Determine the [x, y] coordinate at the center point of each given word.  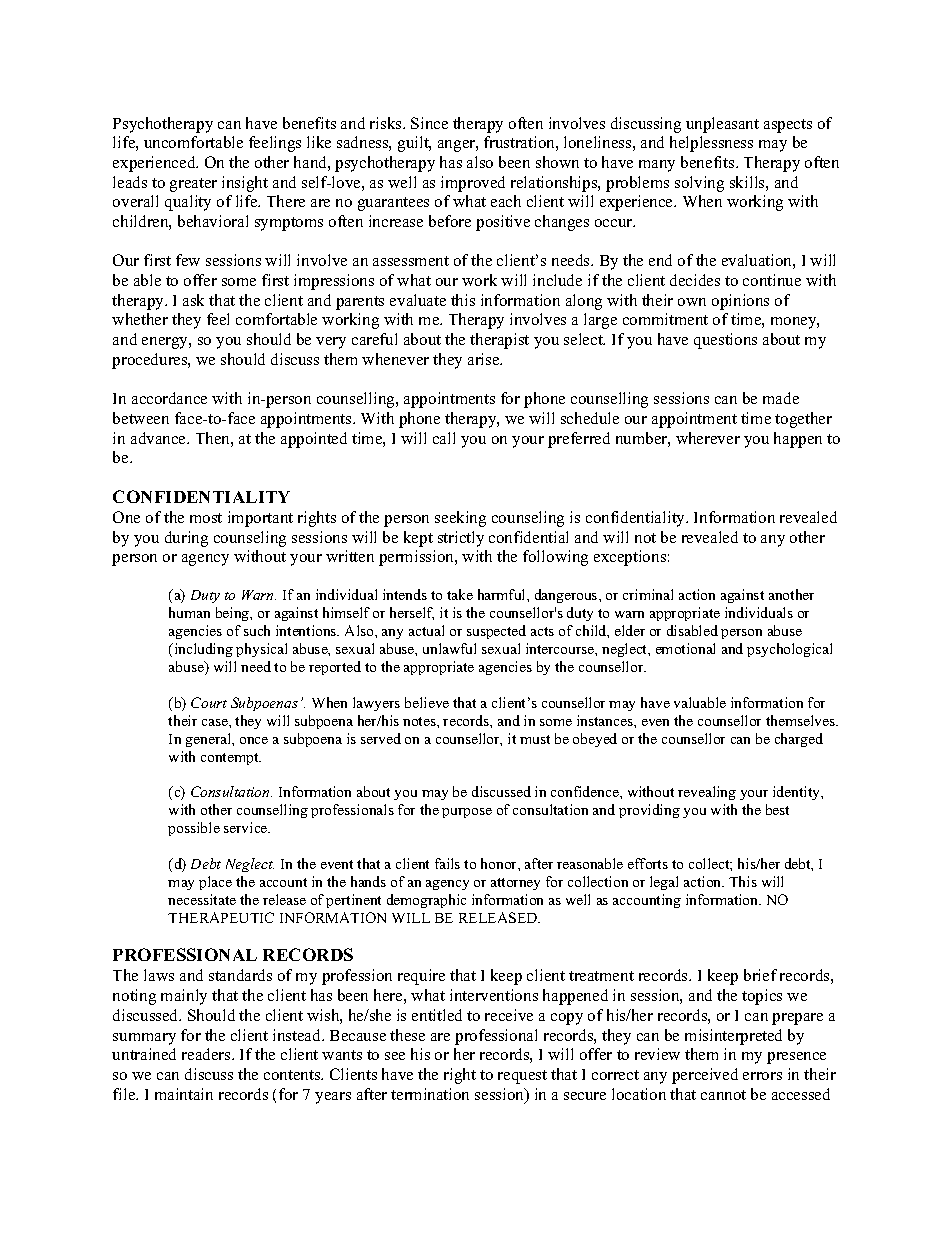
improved [473, 184]
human [189, 612]
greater [193, 185]
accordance [169, 398]
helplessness [711, 144]
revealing [707, 793]
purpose [467, 813]
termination [430, 1094]
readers [207, 1054]
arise [485, 359]
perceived [705, 1076]
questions [725, 341]
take [460, 594]
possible [194, 829]
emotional [685, 648]
